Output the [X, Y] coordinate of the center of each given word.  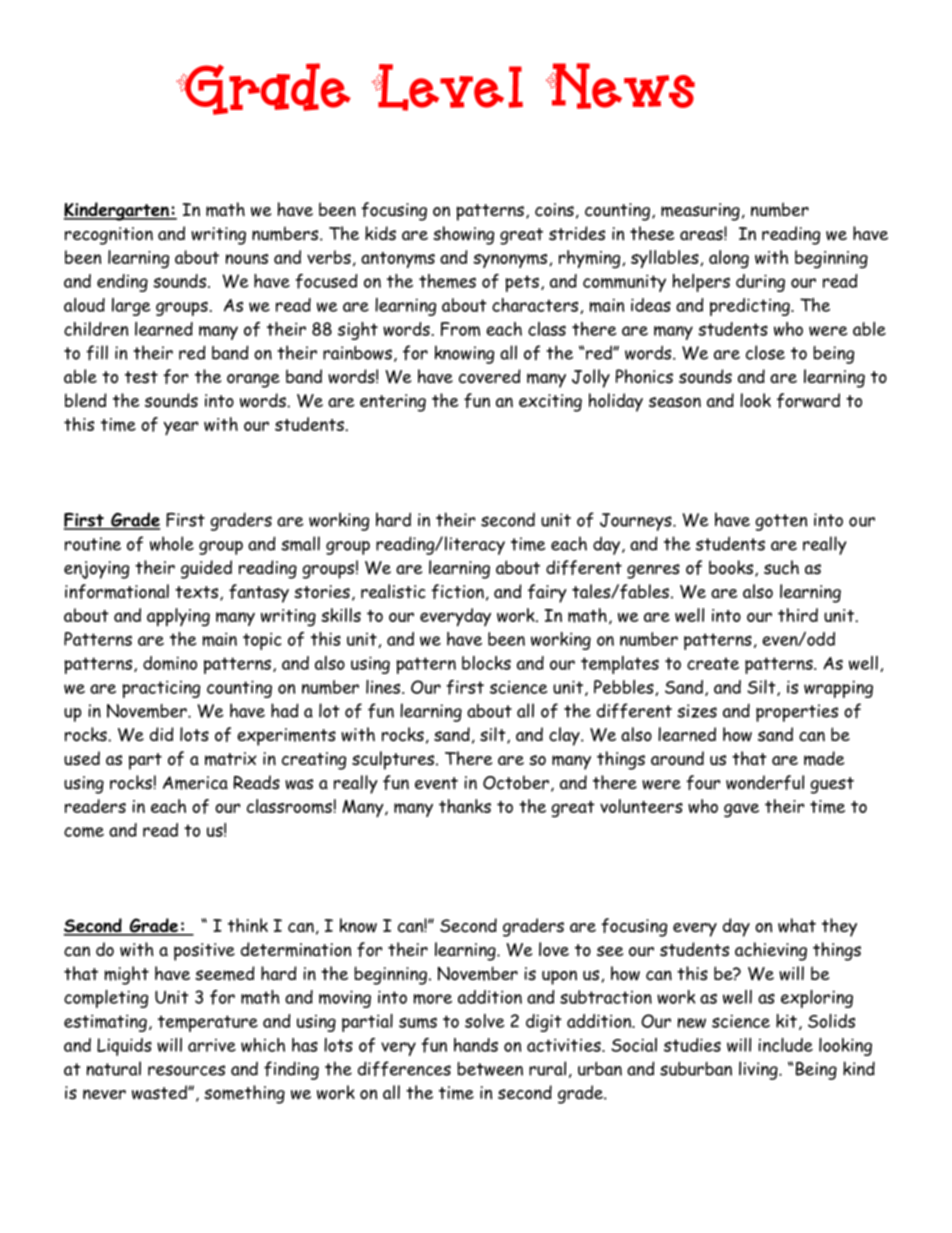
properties [797, 713]
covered [490, 376]
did [162, 734]
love [554, 949]
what [797, 925]
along [729, 259]
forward [808, 400]
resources [186, 1070]
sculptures [394, 760]
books [732, 568]
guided [206, 569]
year [181, 428]
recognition [109, 236]
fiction [457, 591]
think [248, 925]
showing [463, 235]
